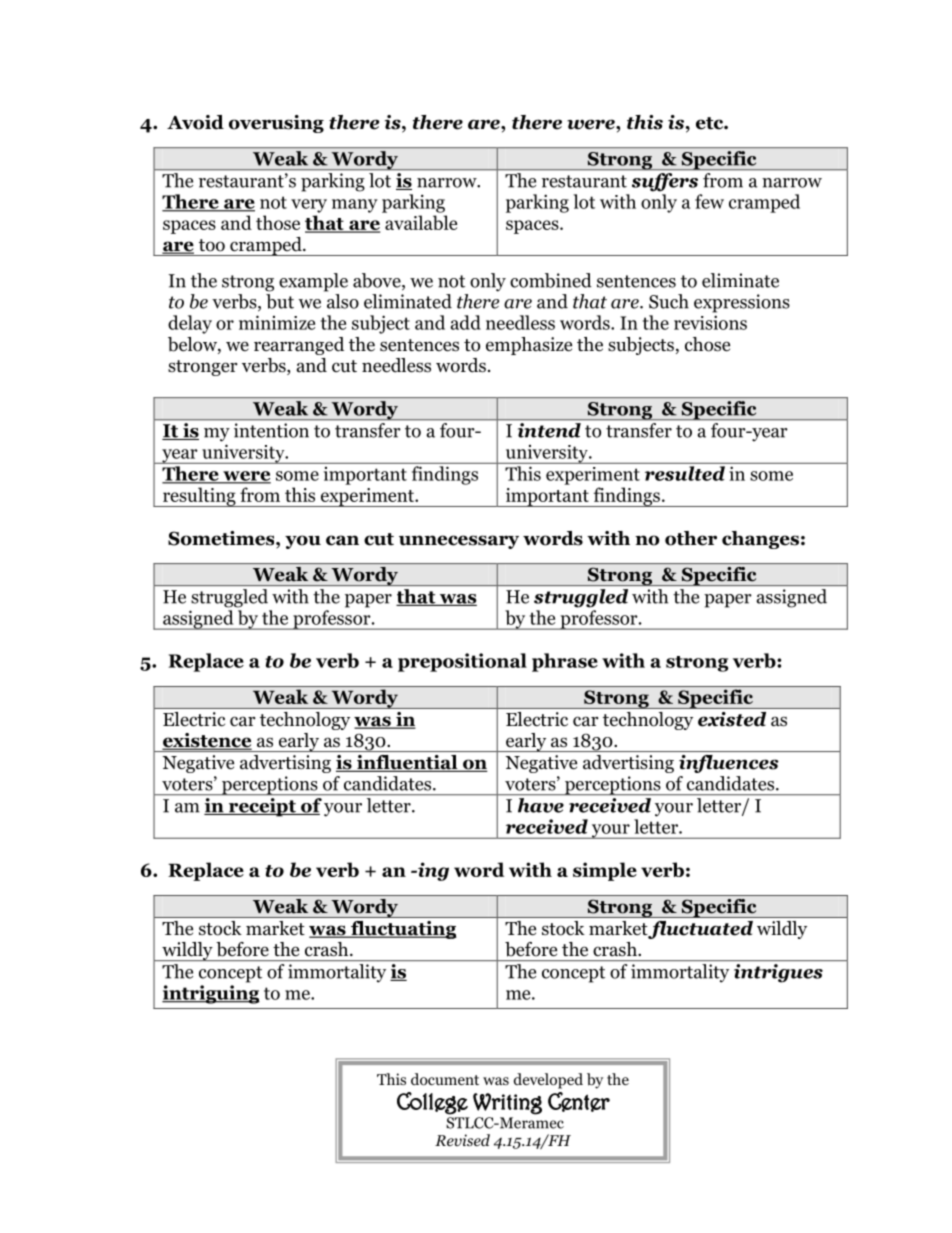 This page has width=952, height=1233. Describe the element at coordinates (709, 201) in the page. I see `few` at that location.
